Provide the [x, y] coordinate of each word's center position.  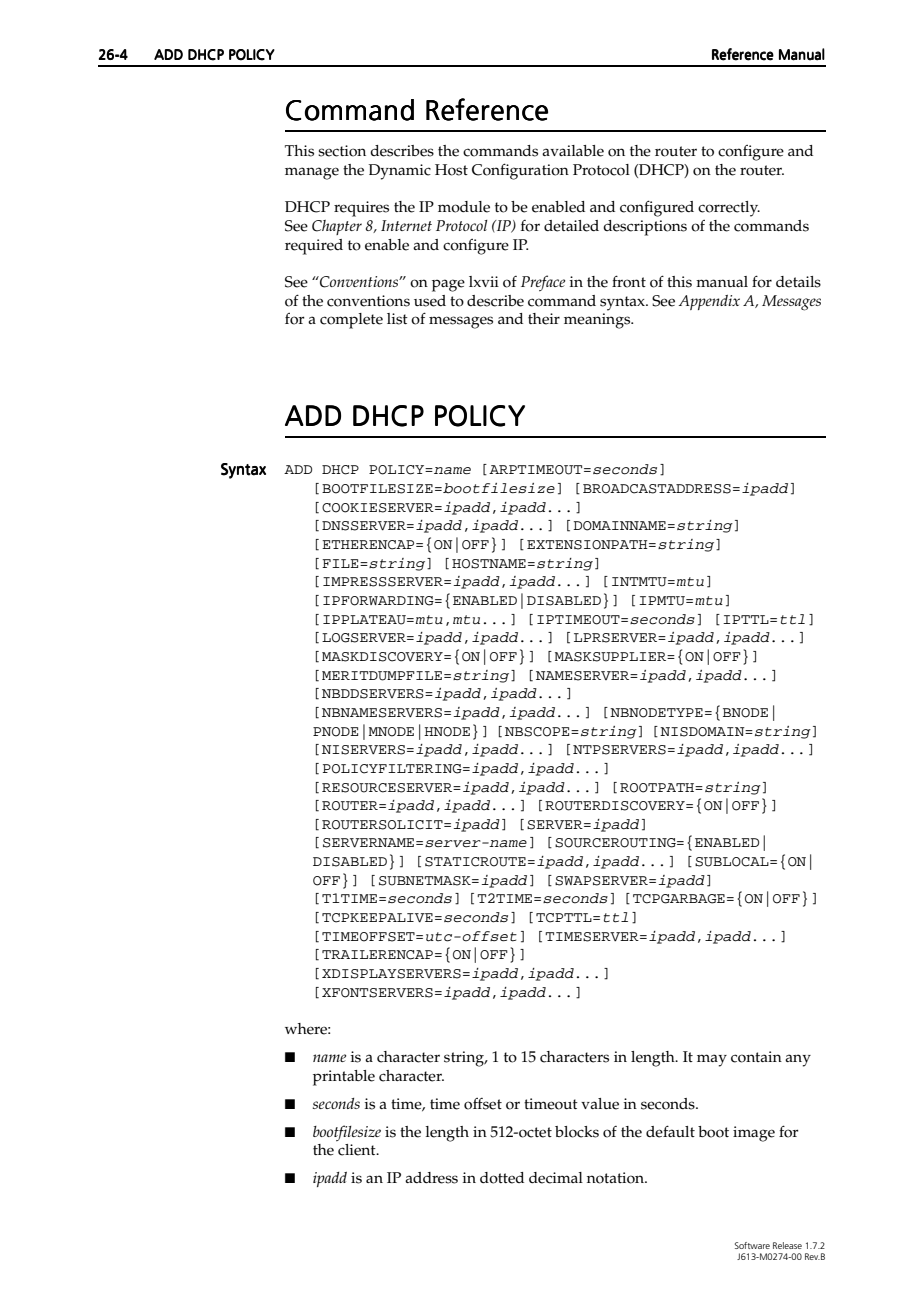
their [544, 319]
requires [361, 209]
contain [756, 1057]
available [573, 151]
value [600, 1104]
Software [752, 1245]
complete [351, 321]
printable [344, 1078]
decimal [556, 1178]
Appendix [709, 302]
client [358, 1150]
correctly [729, 209]
